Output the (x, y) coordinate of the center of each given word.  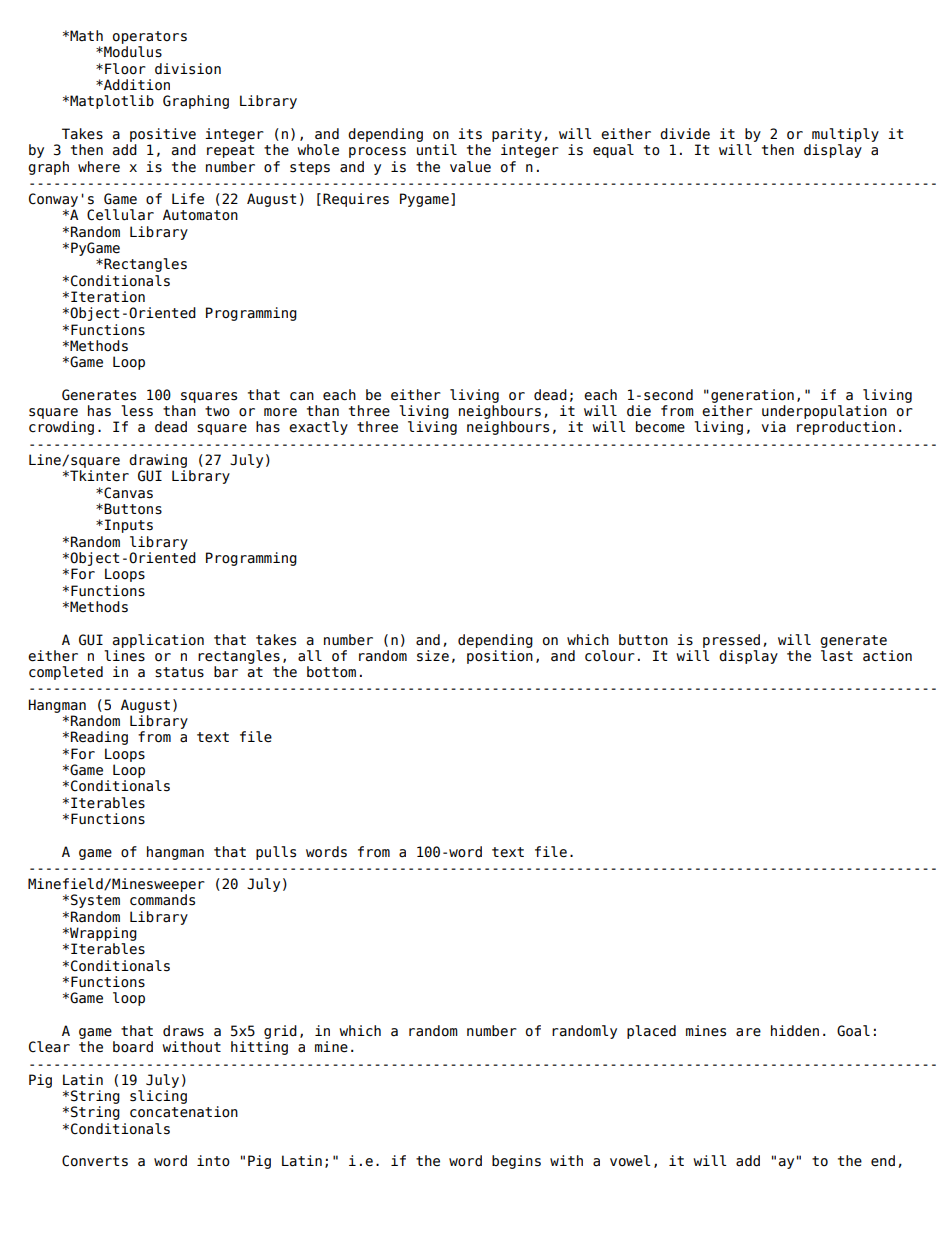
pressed (731, 641)
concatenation (184, 1112)
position (500, 657)
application (158, 641)
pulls (276, 853)
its (470, 134)
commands (162, 900)
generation (752, 396)
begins (516, 1162)
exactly (318, 428)
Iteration (108, 297)
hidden (795, 1031)
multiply (845, 135)
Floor (125, 69)
